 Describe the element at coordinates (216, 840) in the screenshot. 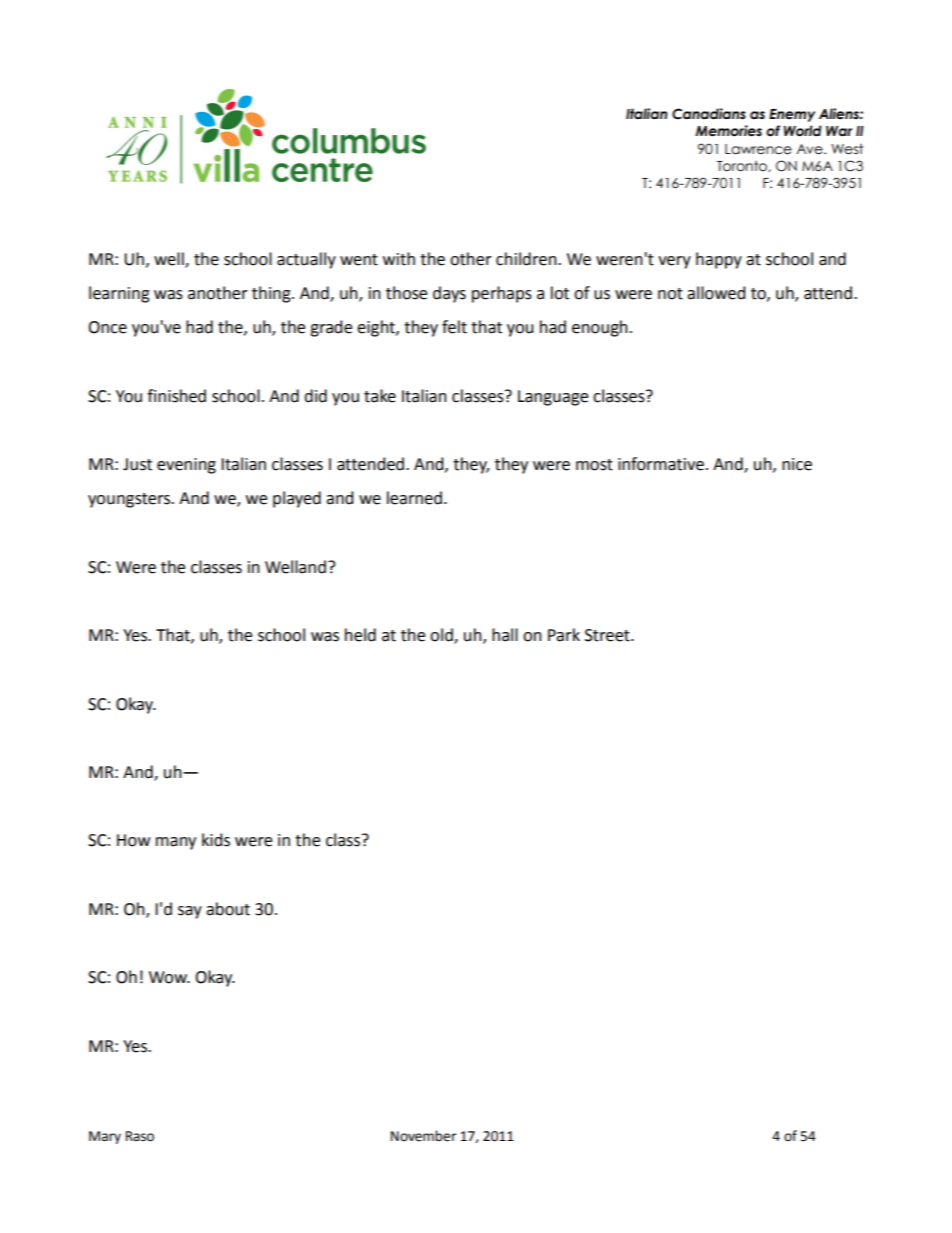

I see `kids` at that location.
